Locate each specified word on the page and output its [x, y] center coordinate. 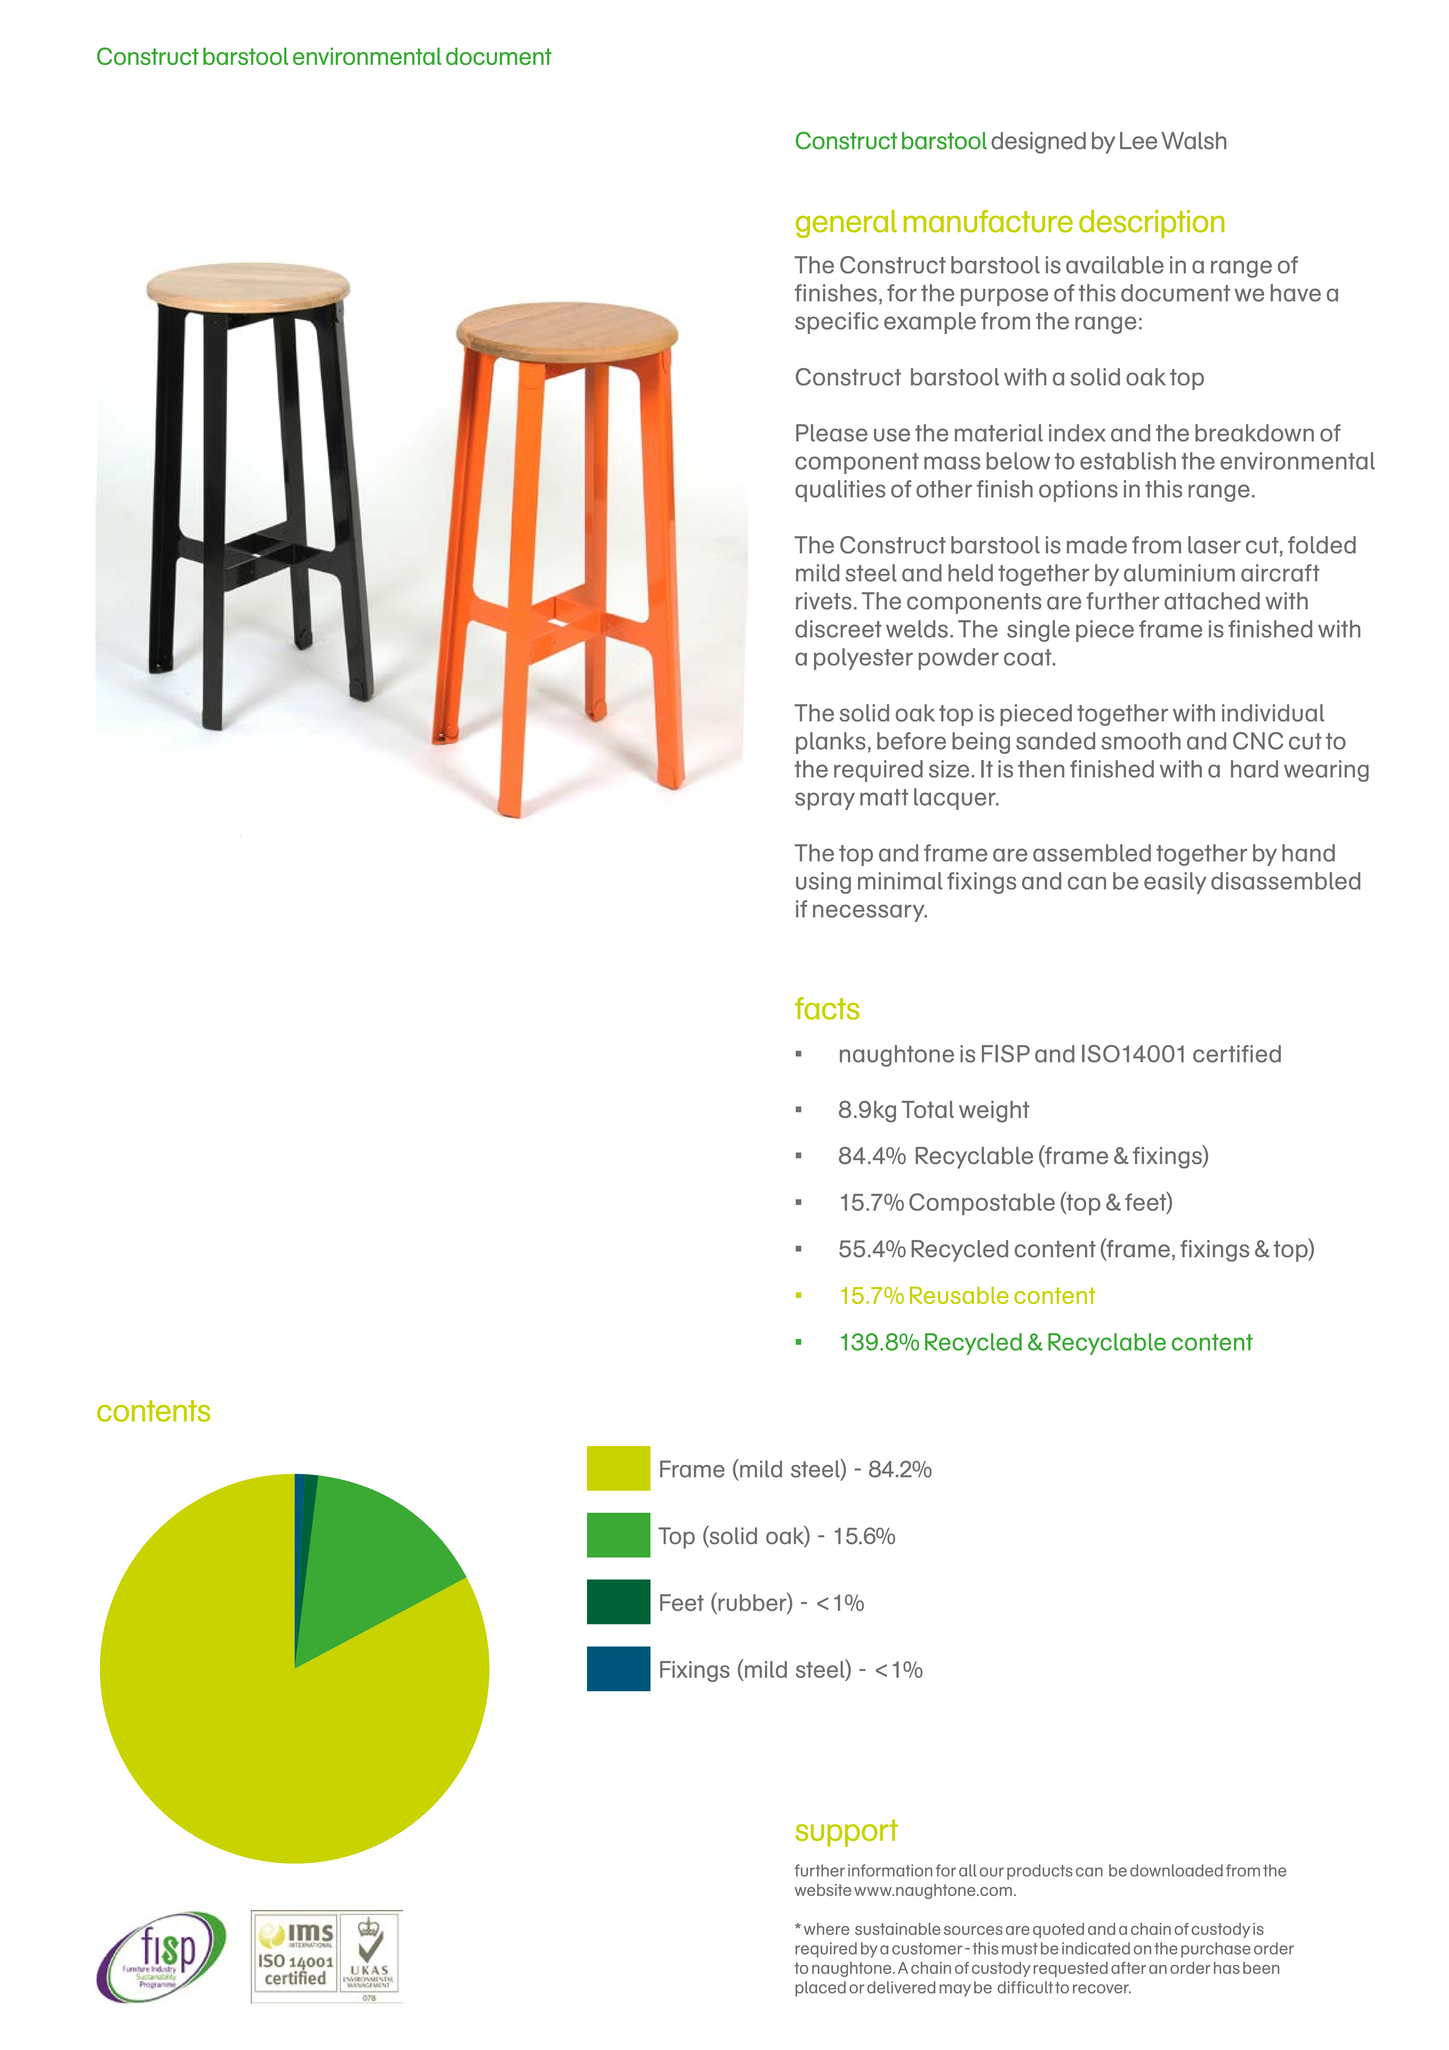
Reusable [959, 1295]
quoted [1058, 1930]
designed [1038, 143]
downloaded [1176, 1870]
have [1296, 293]
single [1038, 631]
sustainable [898, 1929]
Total [928, 1109]
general [846, 224]
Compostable [982, 1204]
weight [994, 1112]
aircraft [1280, 573]
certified [1237, 1054]
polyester [863, 659]
